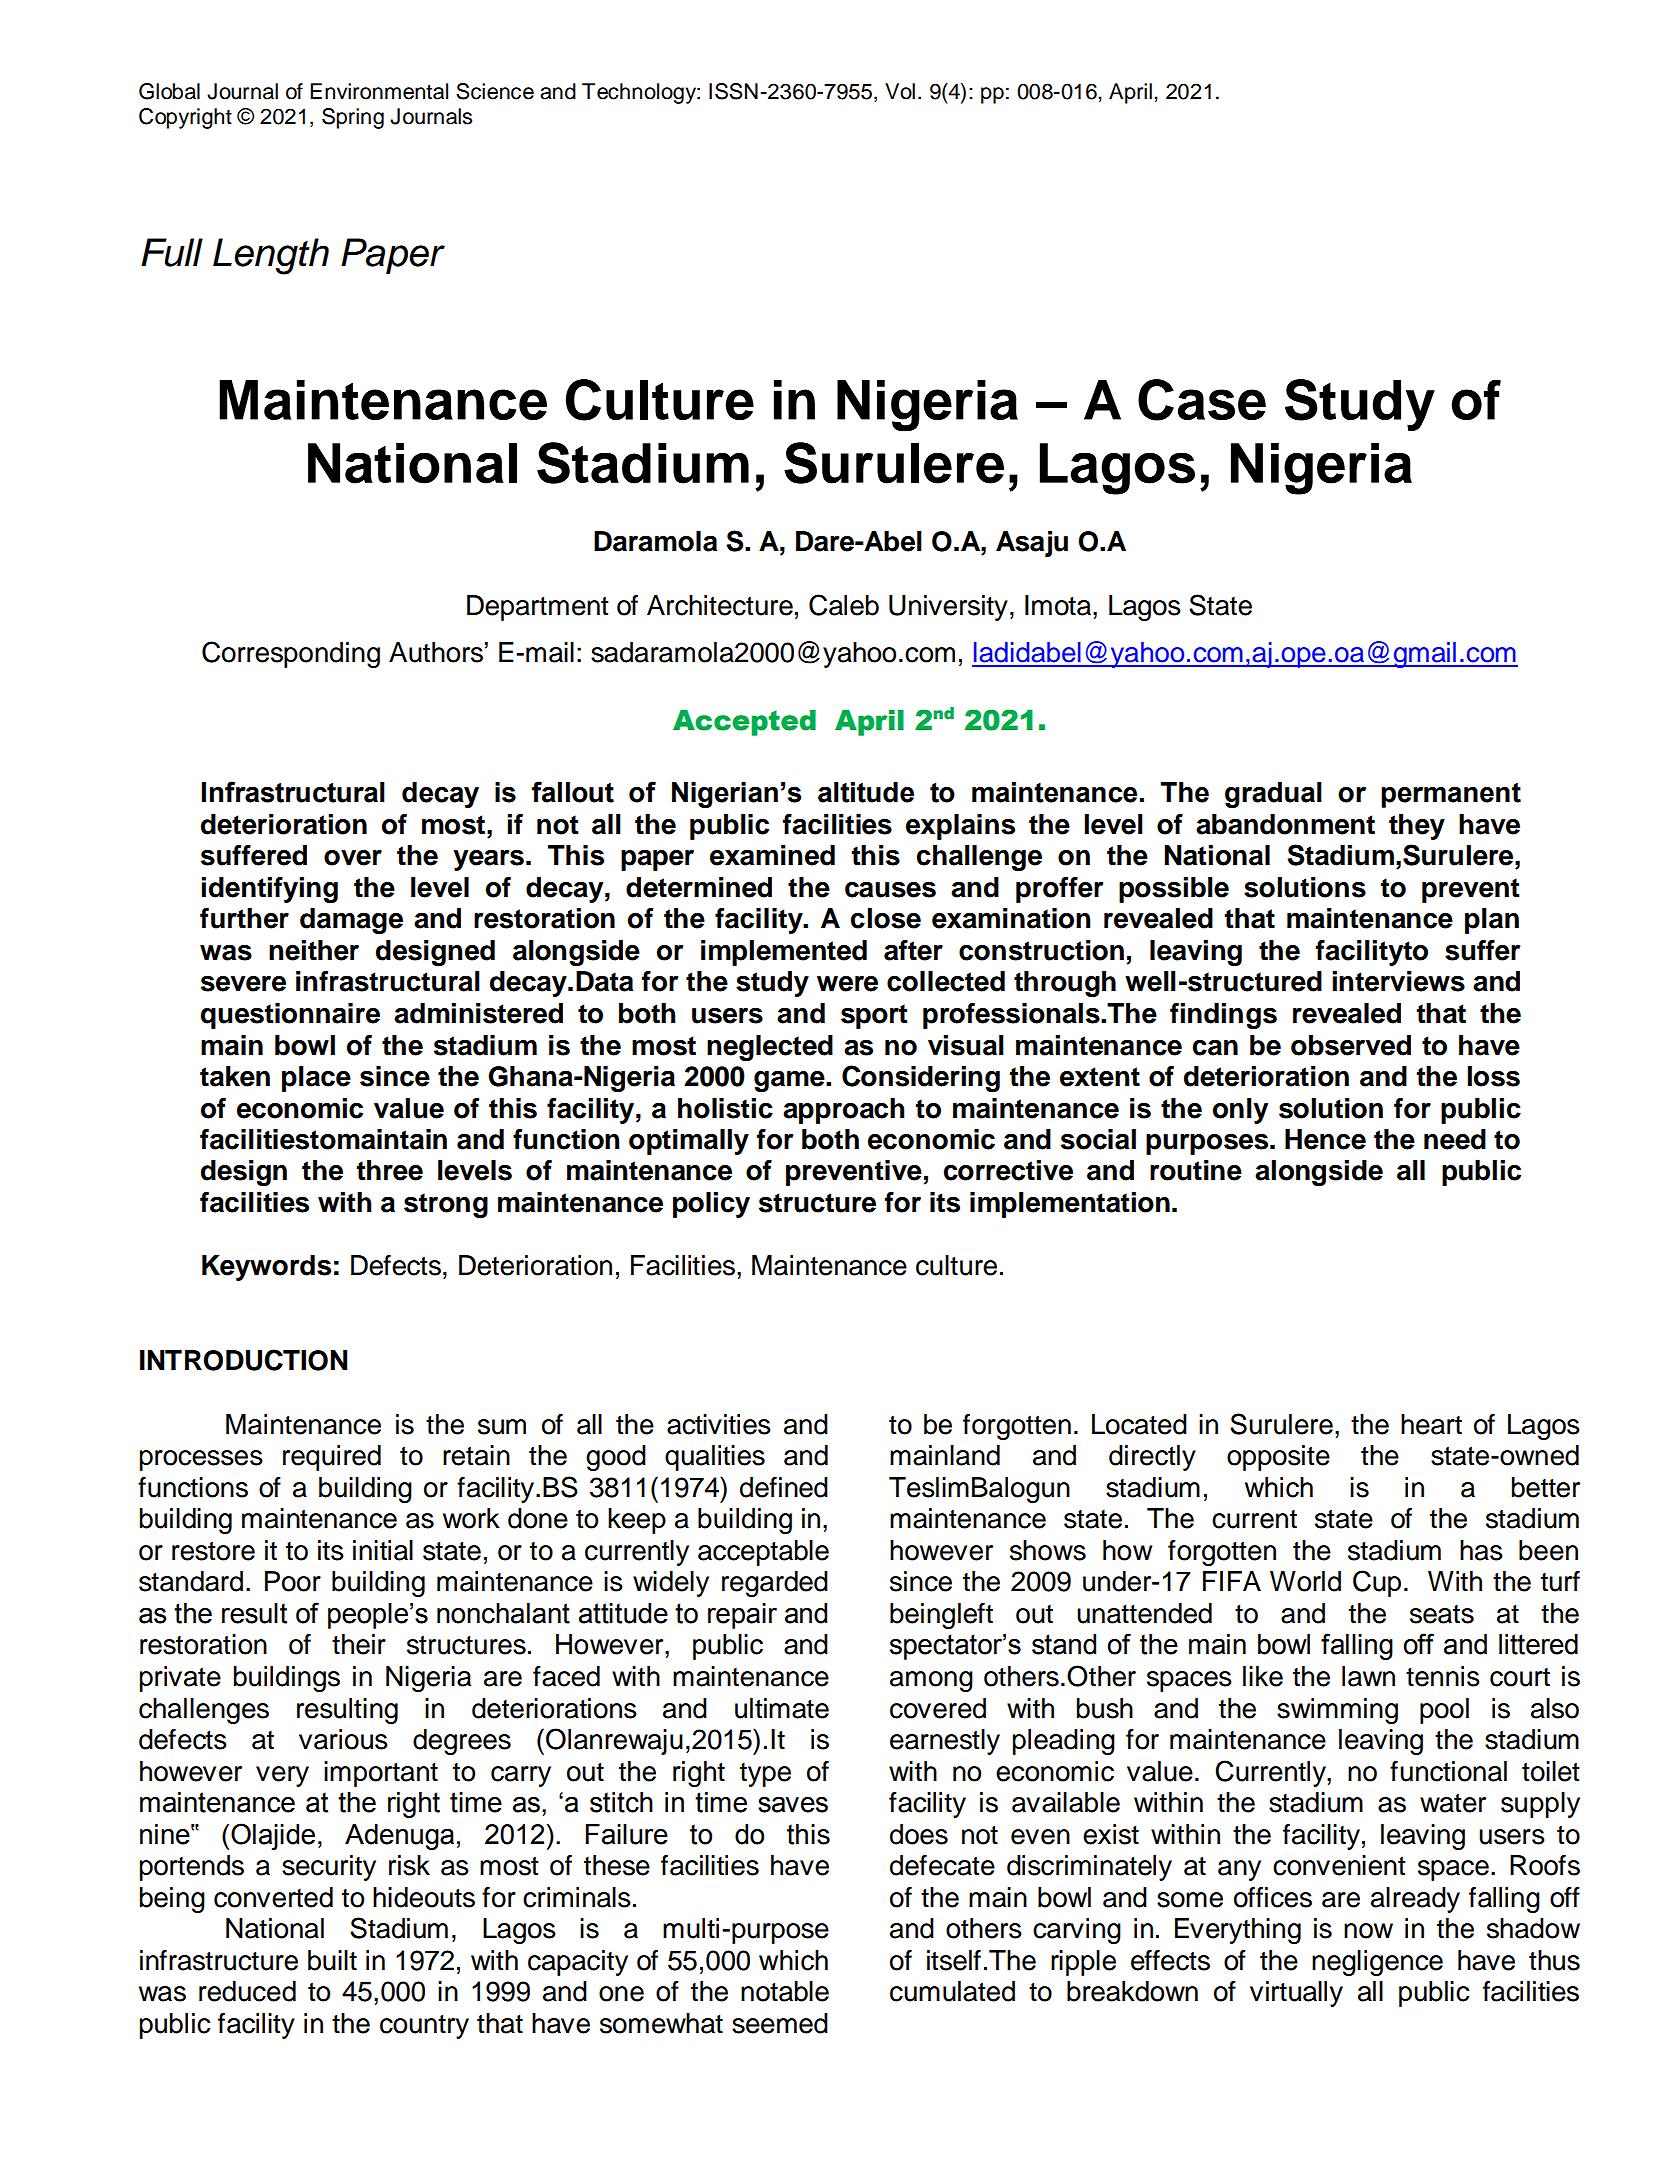 The height and width of the screenshot is (2172, 1679). I want to click on activities, so click(719, 1424).
